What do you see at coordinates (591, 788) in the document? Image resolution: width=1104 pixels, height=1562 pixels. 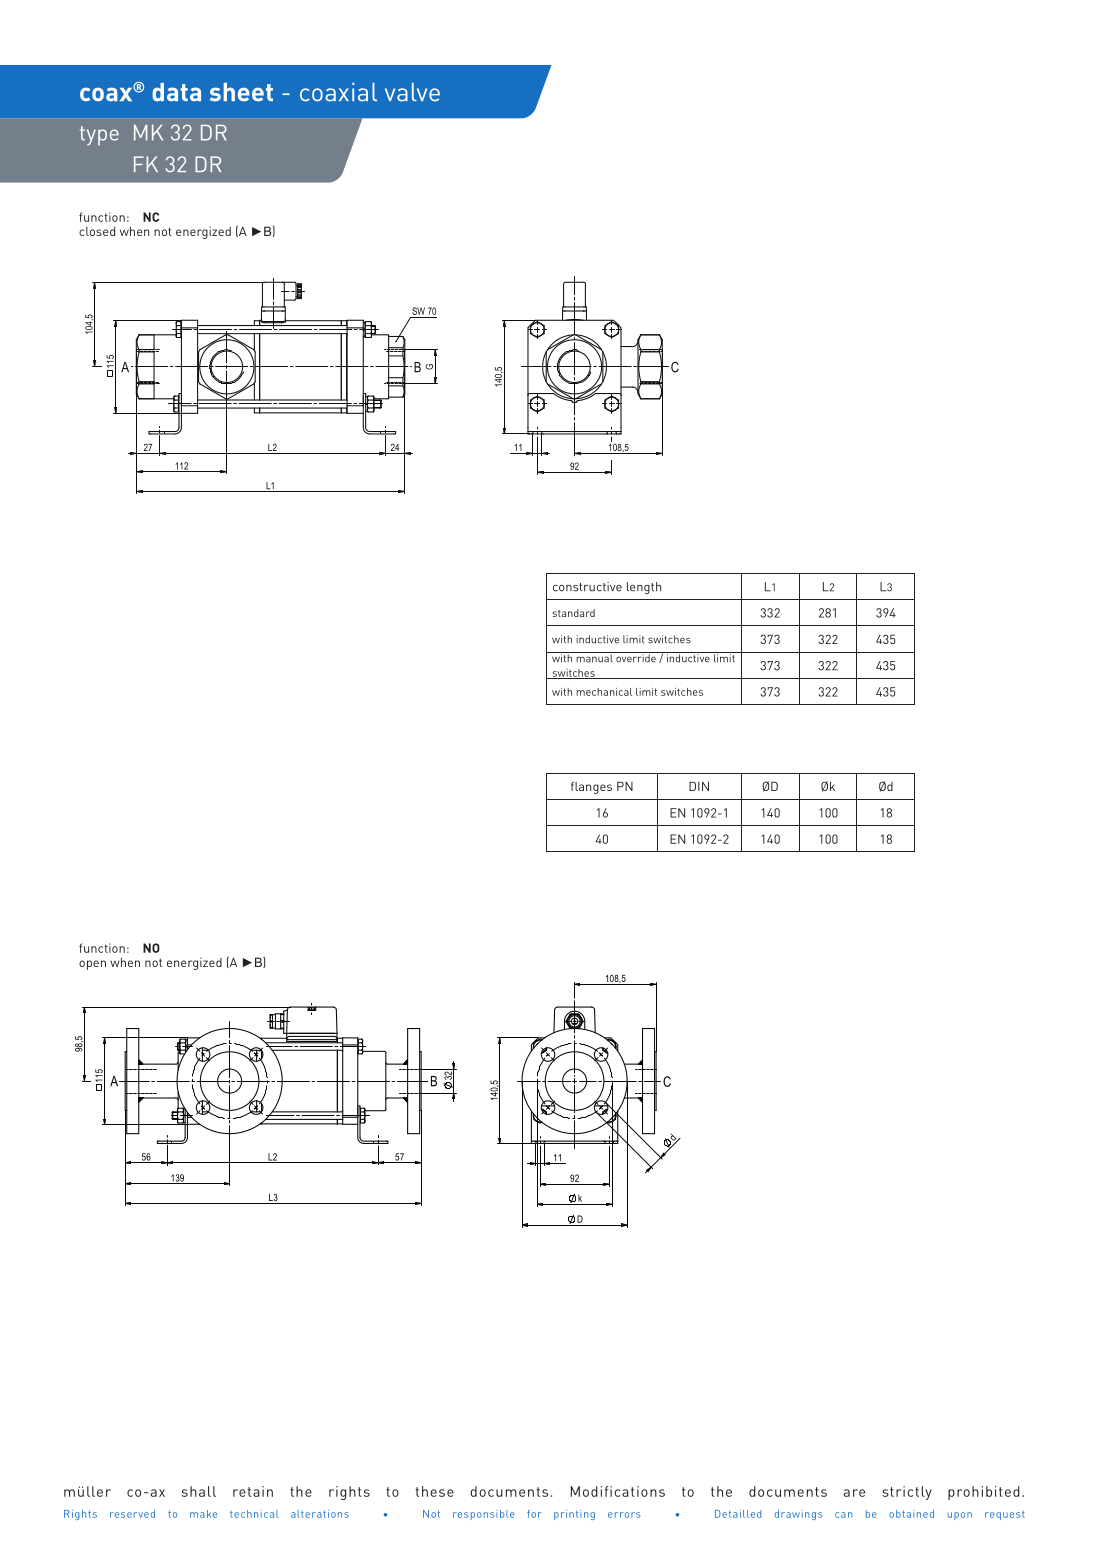 I see `flanges` at bounding box center [591, 788].
